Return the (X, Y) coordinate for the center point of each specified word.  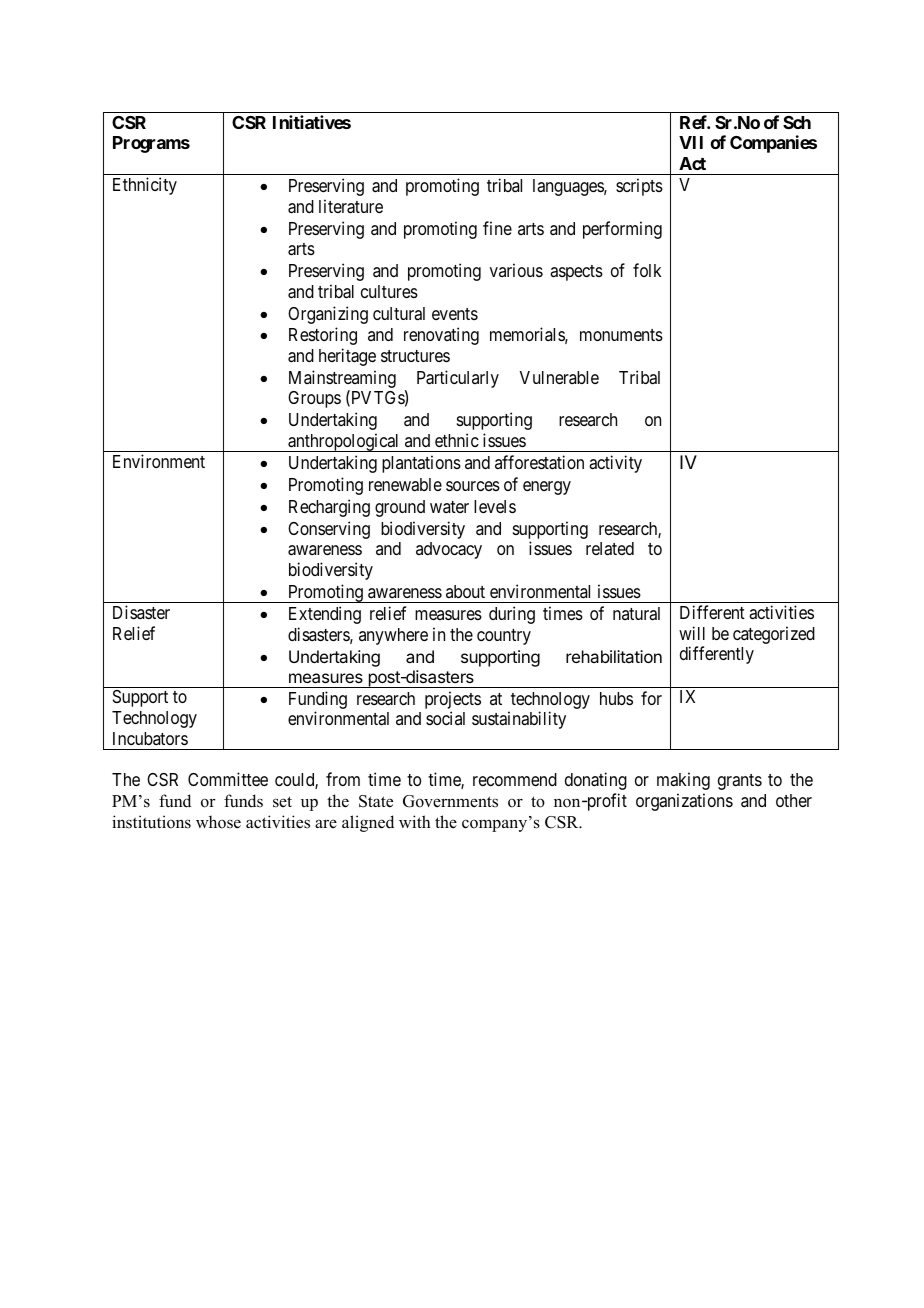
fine (497, 228)
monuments (621, 335)
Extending (325, 615)
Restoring (323, 336)
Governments (450, 801)
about (465, 591)
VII (691, 142)
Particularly (458, 379)
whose (218, 822)
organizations (684, 802)
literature (351, 206)
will (692, 633)
